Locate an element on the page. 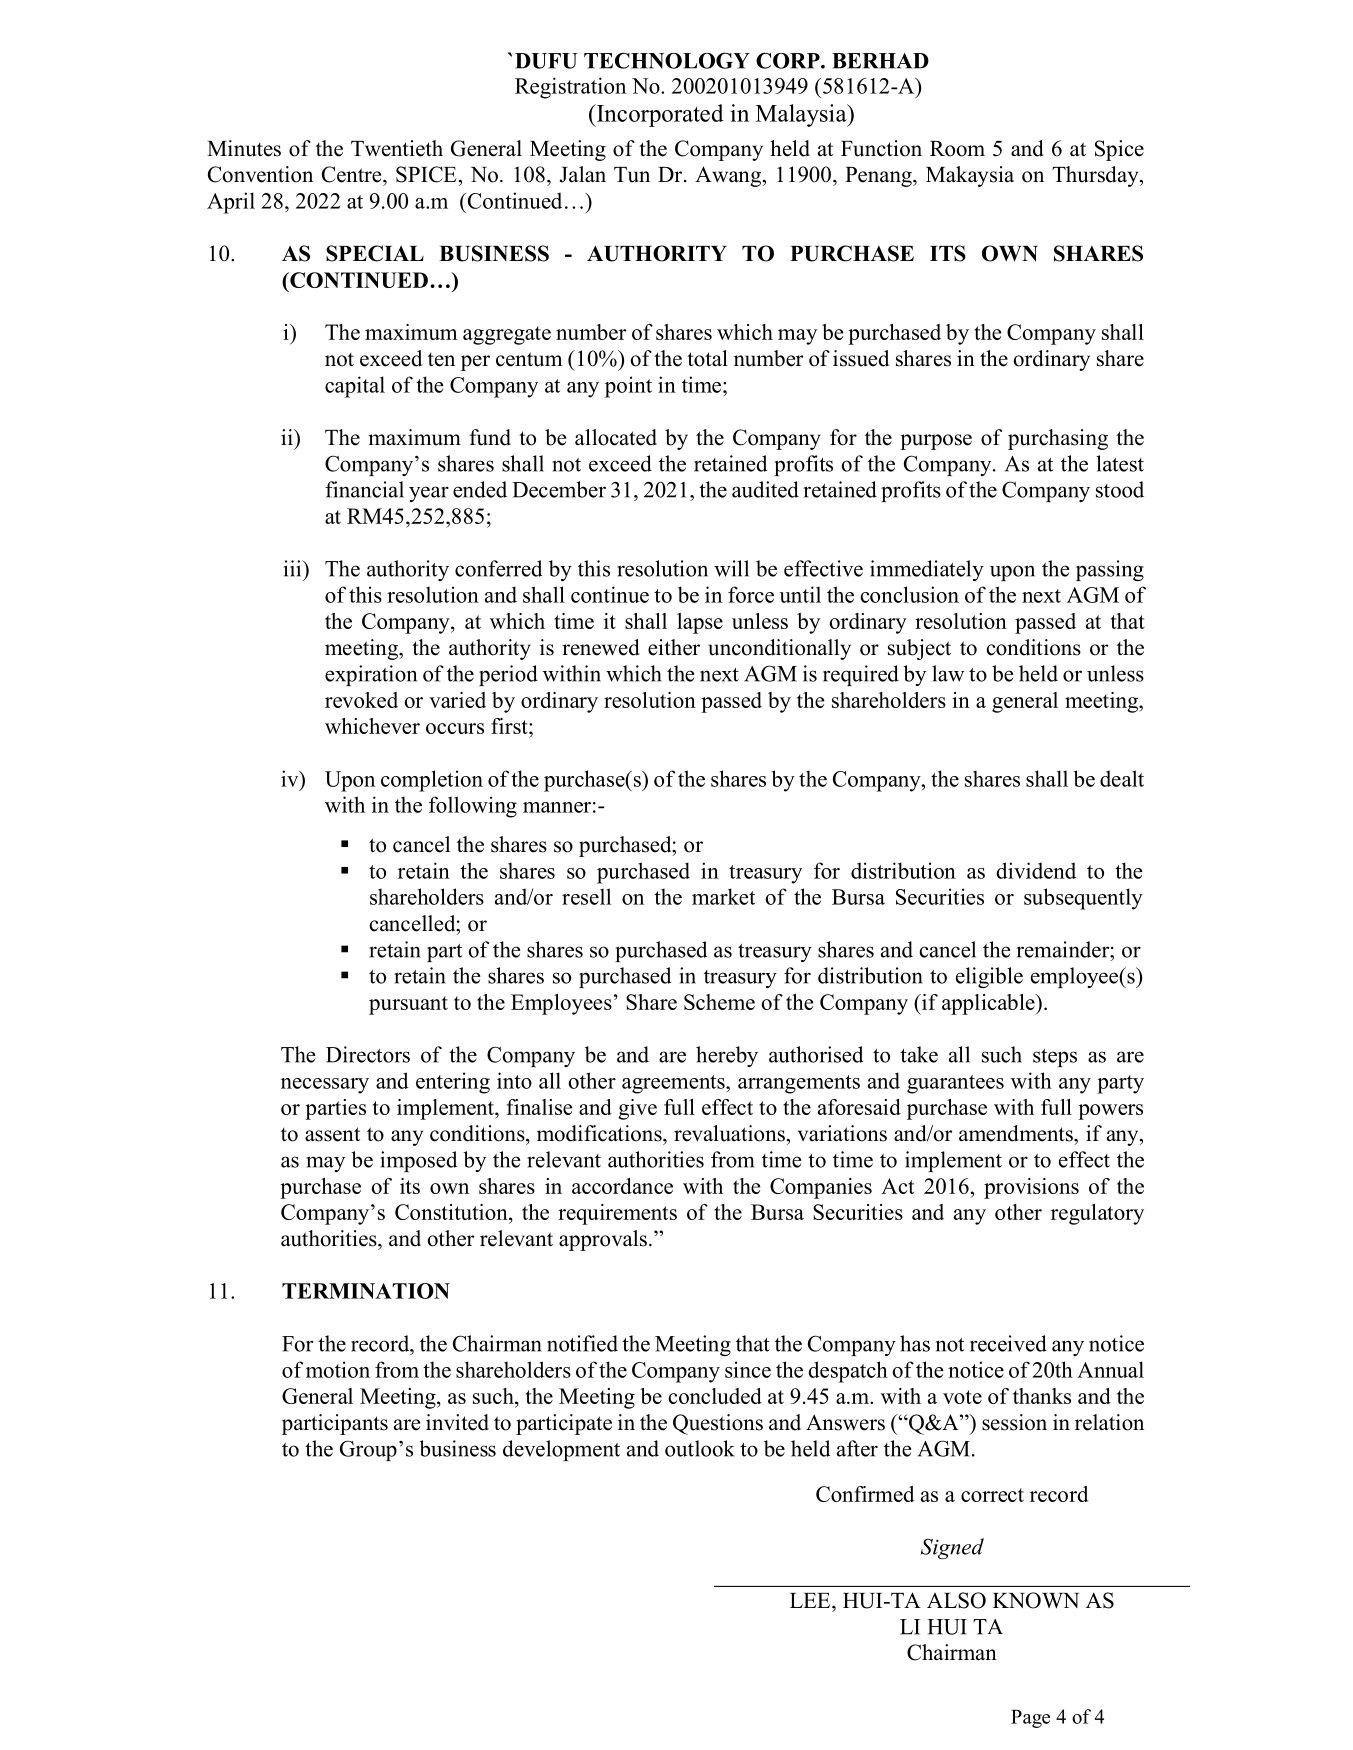 This image has width=1353, height=1750. market is located at coordinates (723, 896).
